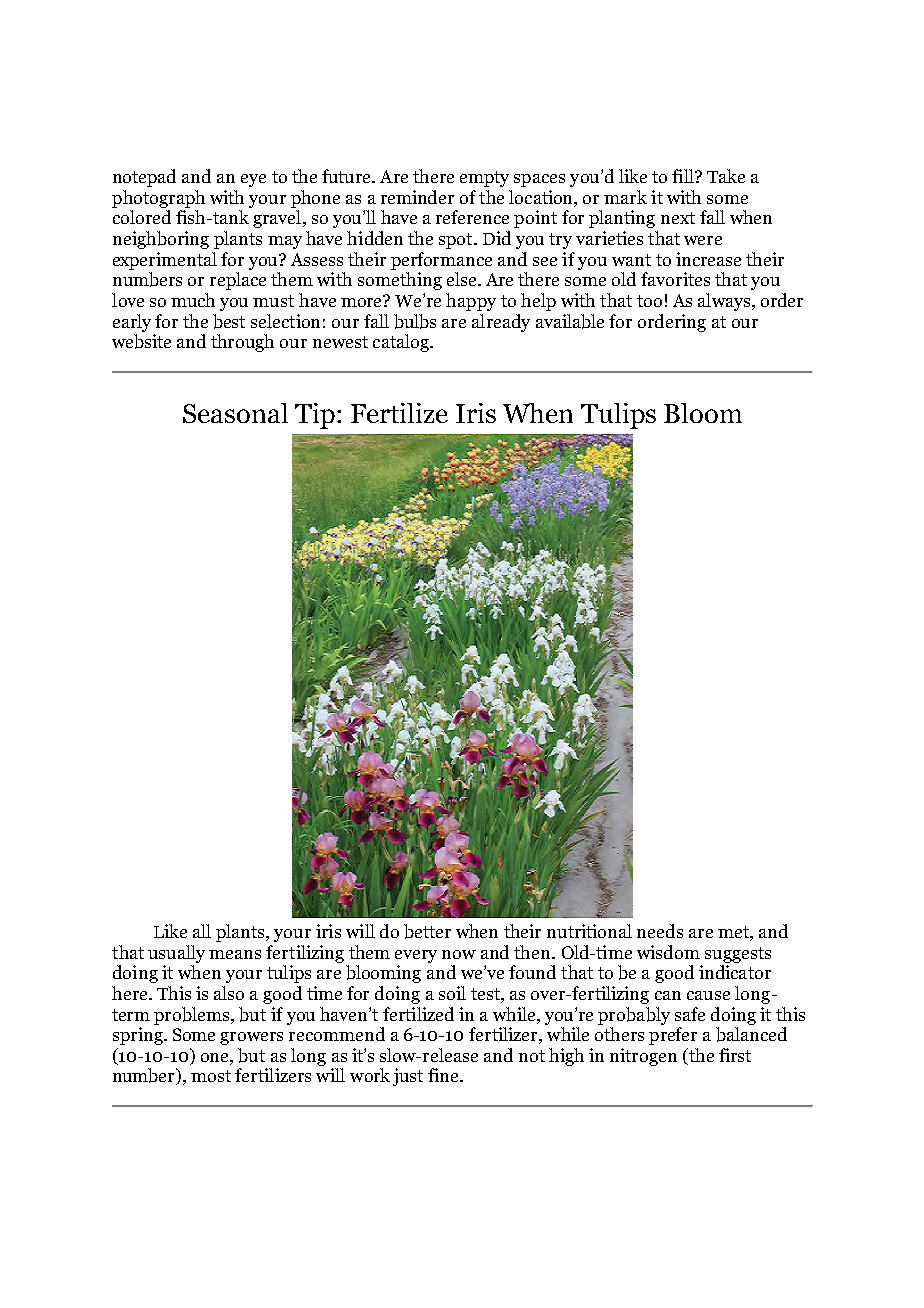 The width and height of the screenshot is (924, 1308). Describe the element at coordinates (417, 197) in the screenshot. I see `reminder` at that location.
